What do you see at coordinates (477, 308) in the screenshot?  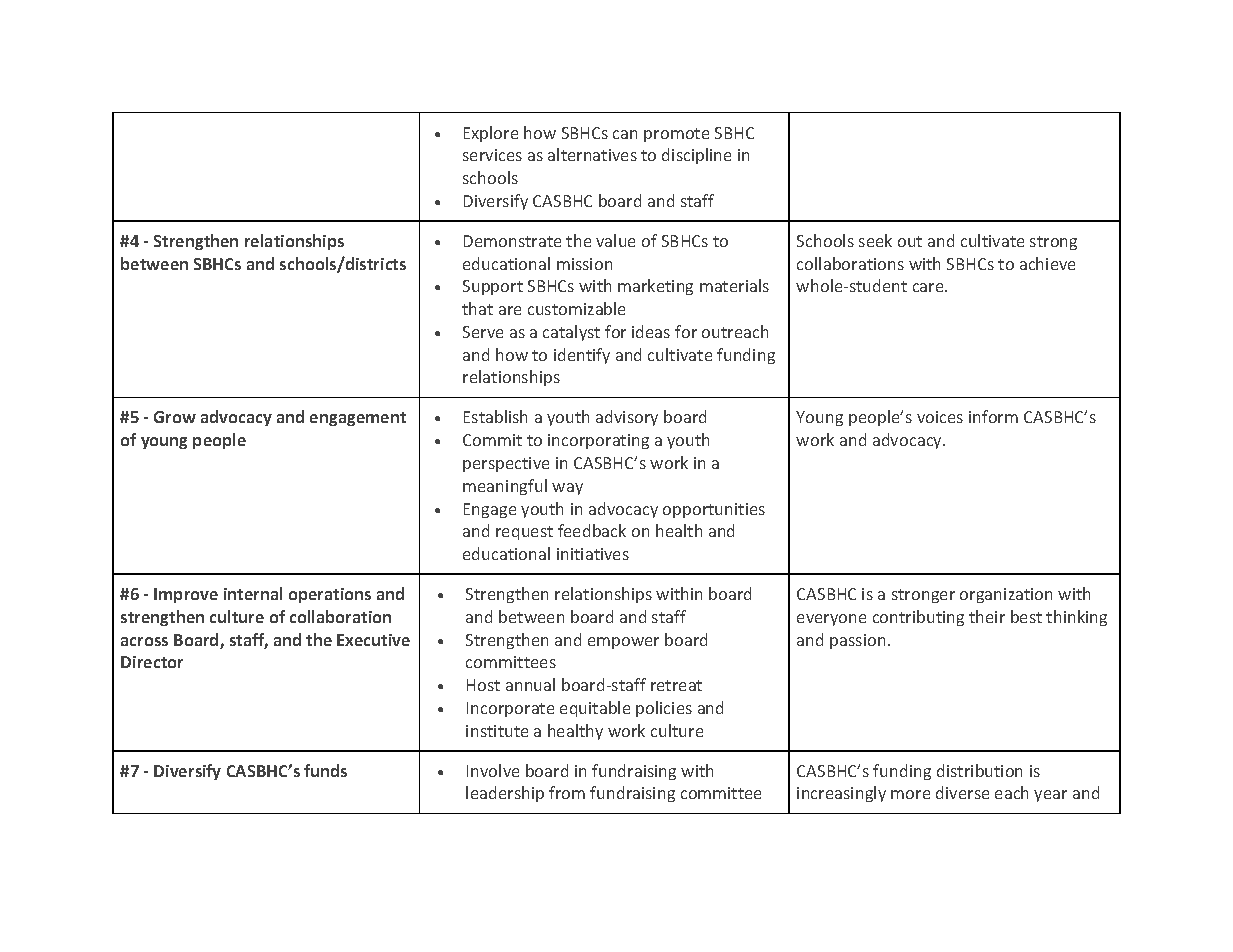 I see `that` at bounding box center [477, 308].
